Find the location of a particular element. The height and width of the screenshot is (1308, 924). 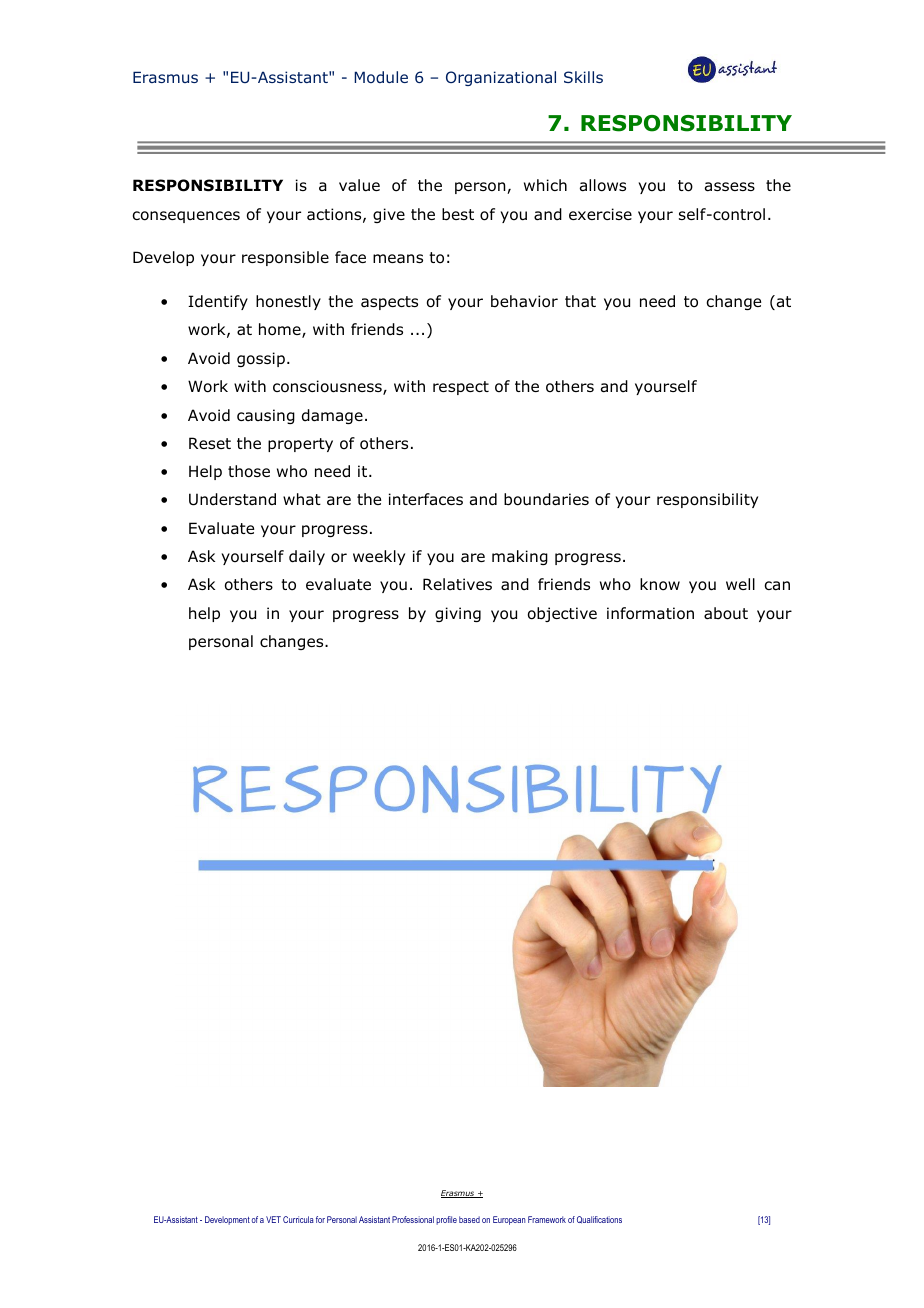

value is located at coordinates (359, 185).
